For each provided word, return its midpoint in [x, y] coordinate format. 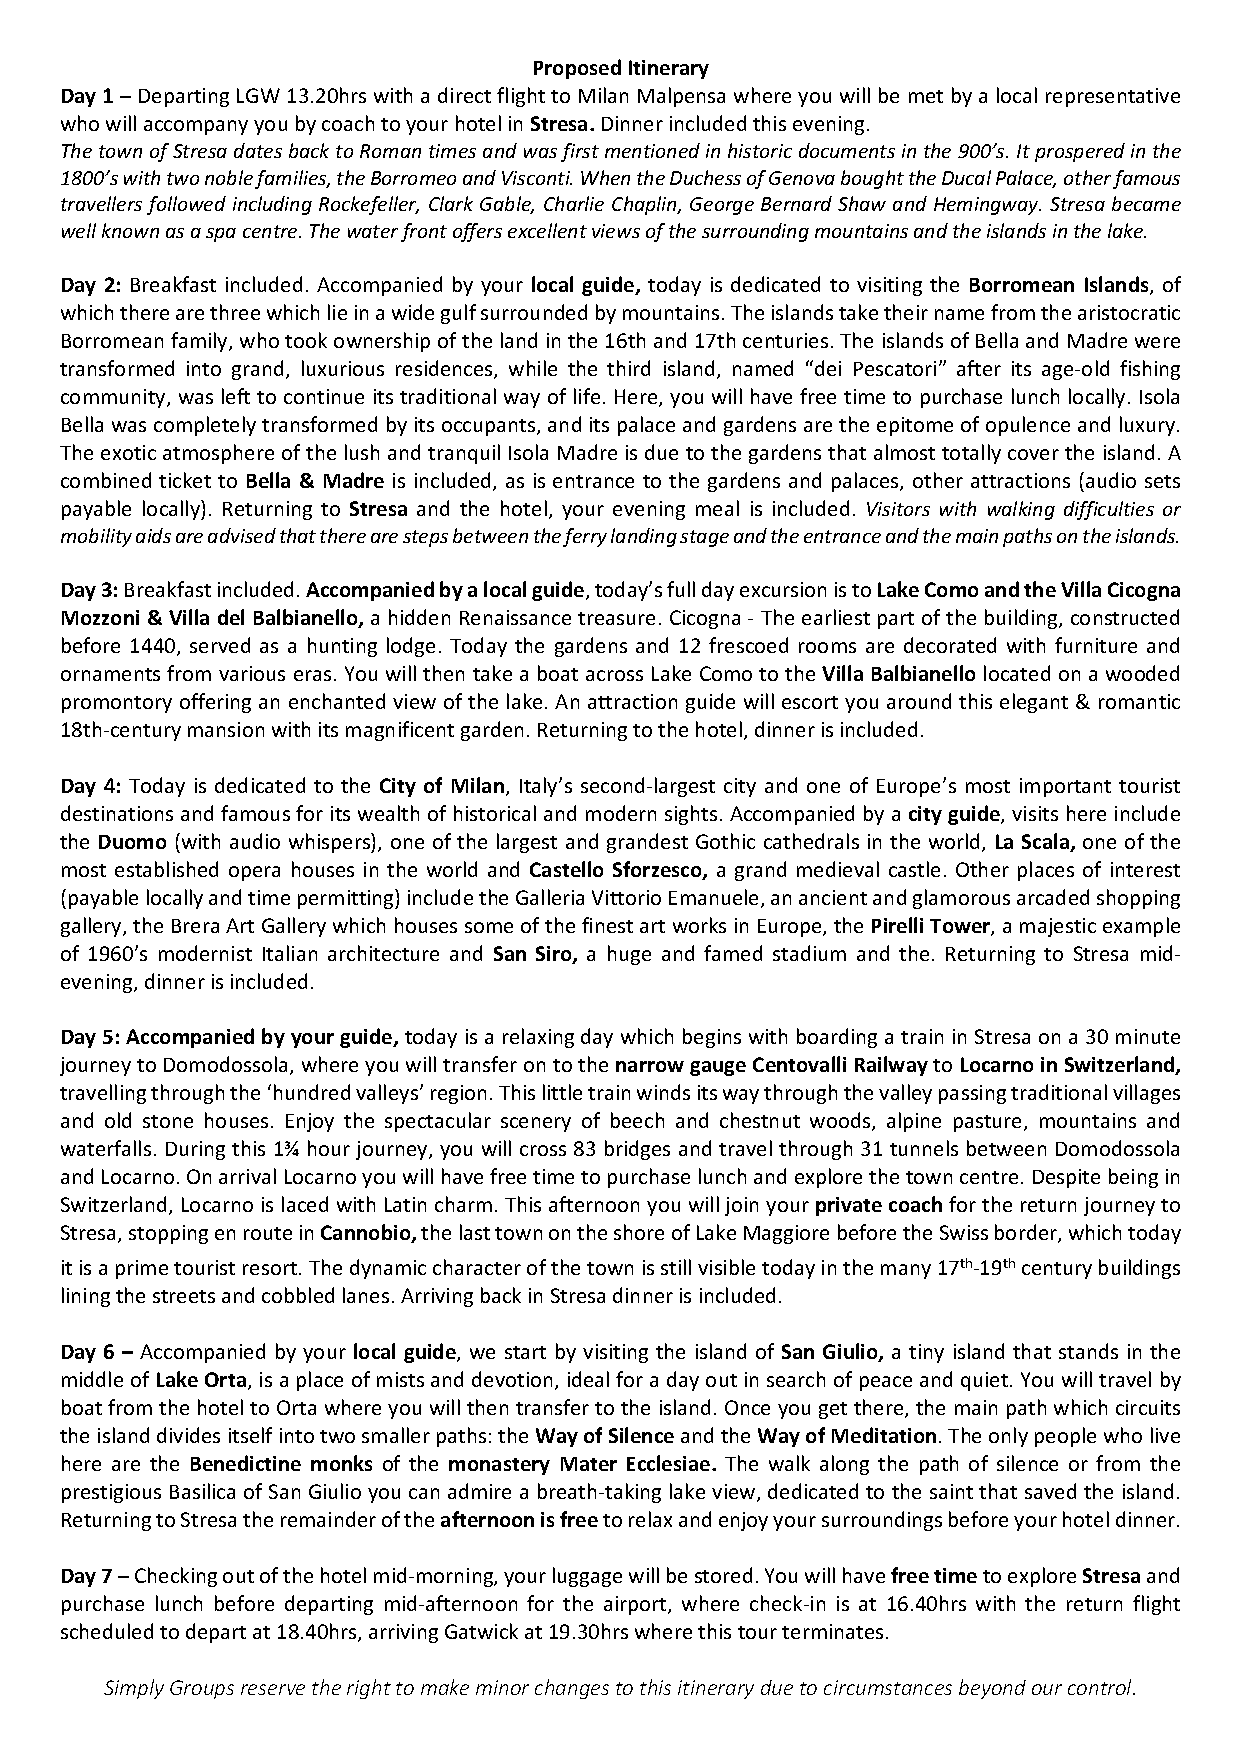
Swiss [964, 1232]
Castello [566, 869]
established [166, 869]
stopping [168, 1234]
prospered [1080, 152]
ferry [585, 537]
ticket [185, 480]
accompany [196, 127]
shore [639, 1232]
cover [1033, 454]
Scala [1047, 842]
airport [636, 1605]
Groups [202, 1689]
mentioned [652, 150]
